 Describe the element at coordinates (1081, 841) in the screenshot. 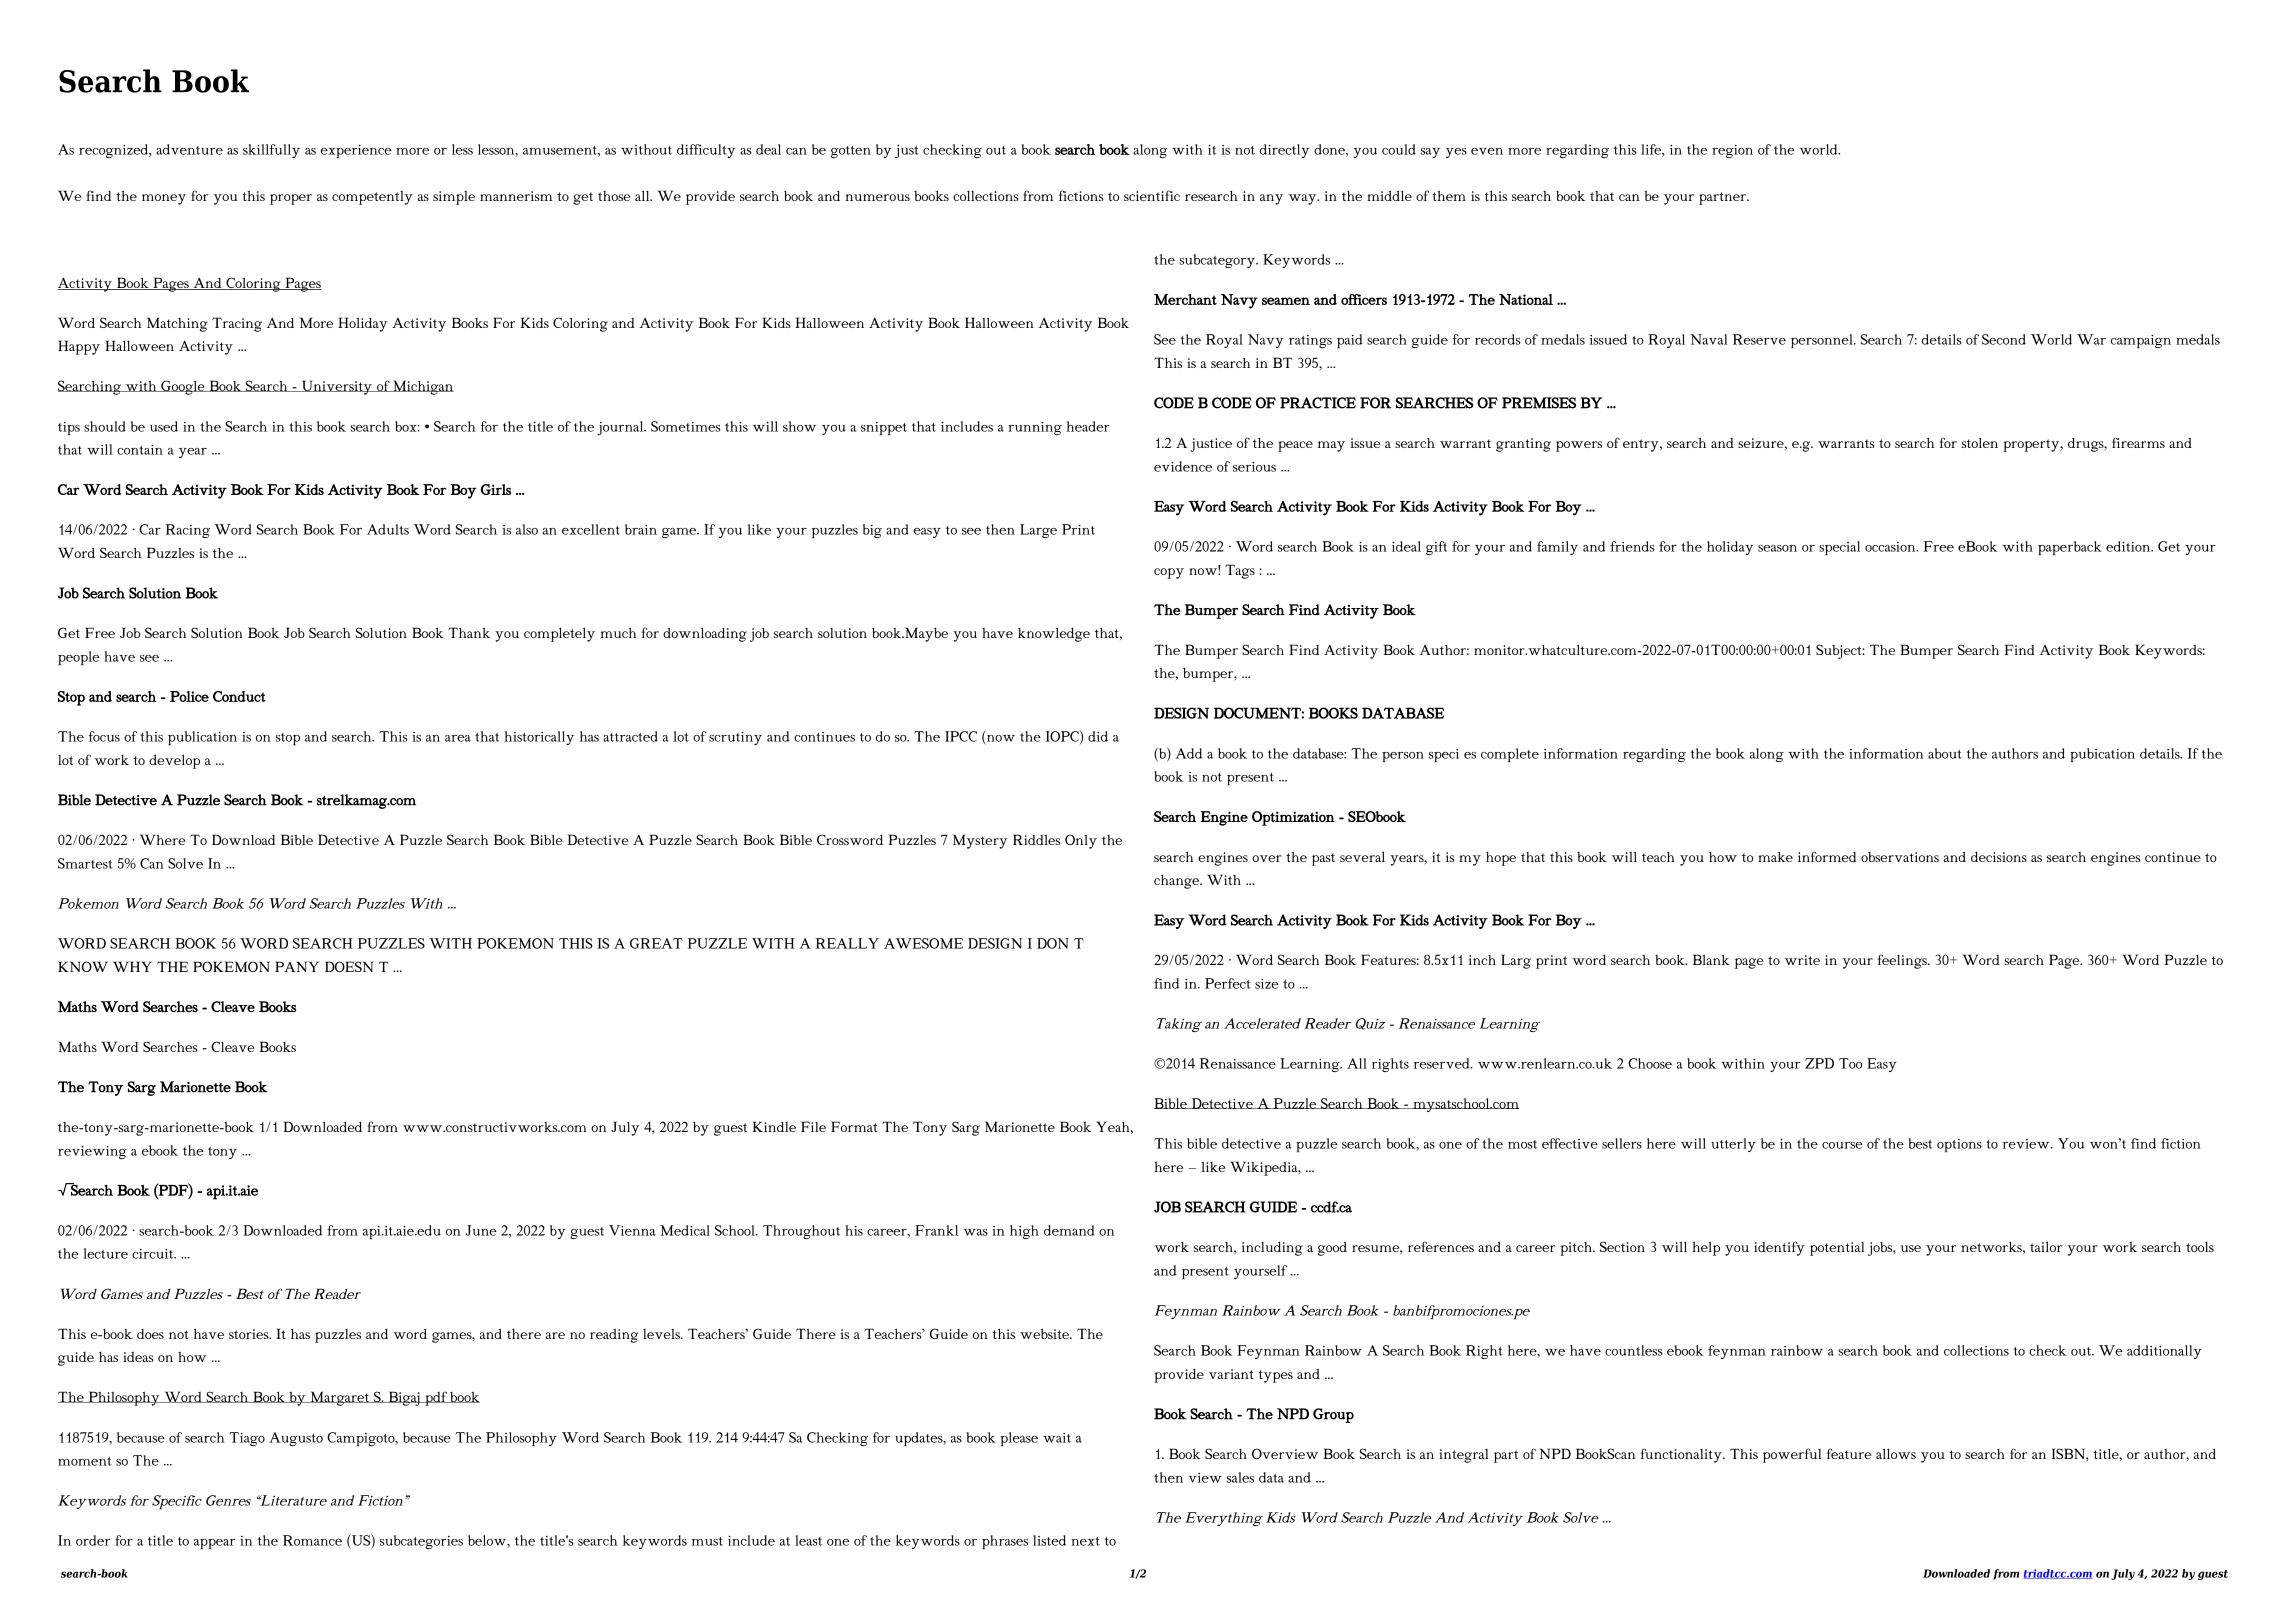

I see `Only` at that location.
